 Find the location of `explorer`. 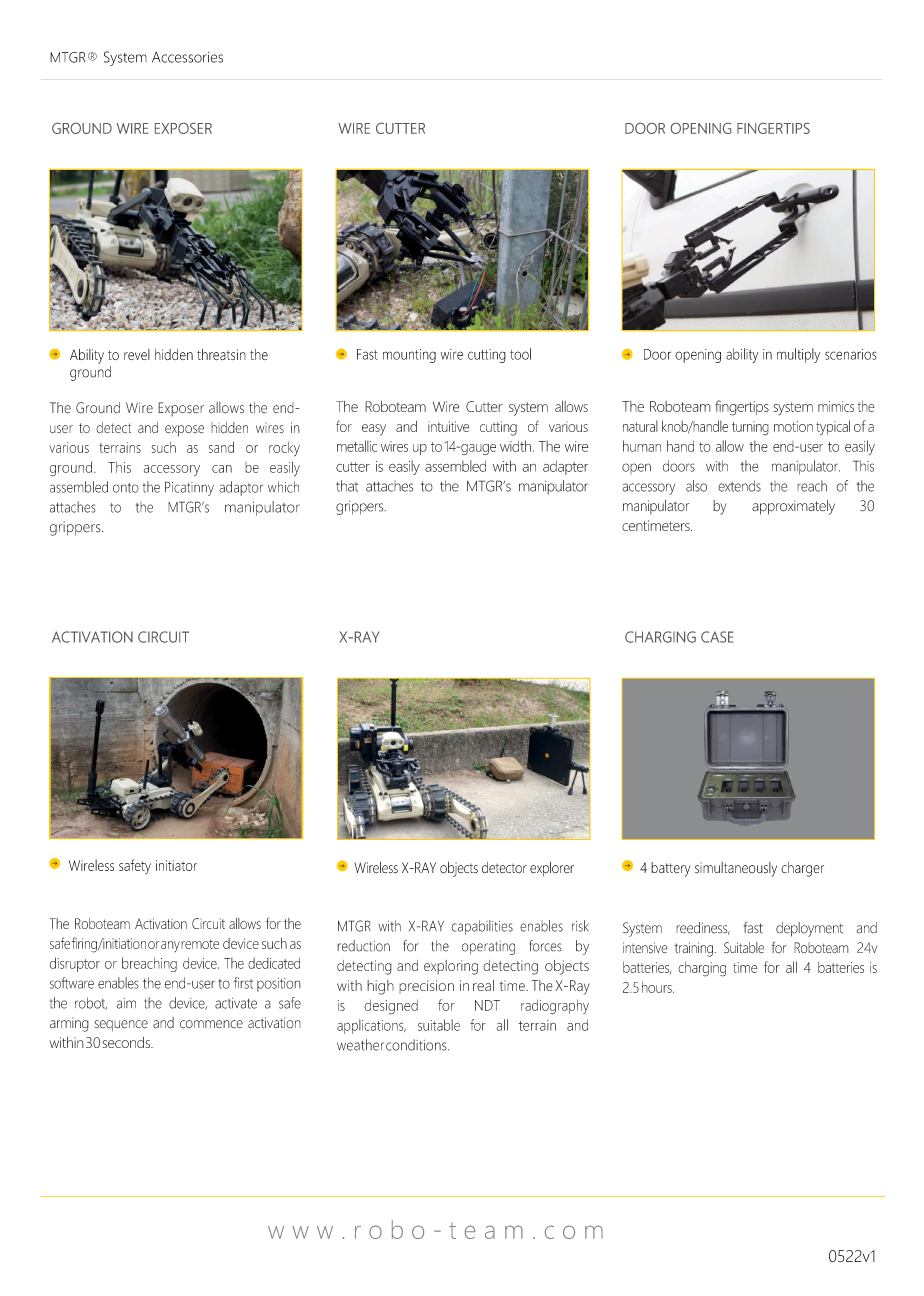

explorer is located at coordinates (552, 869).
